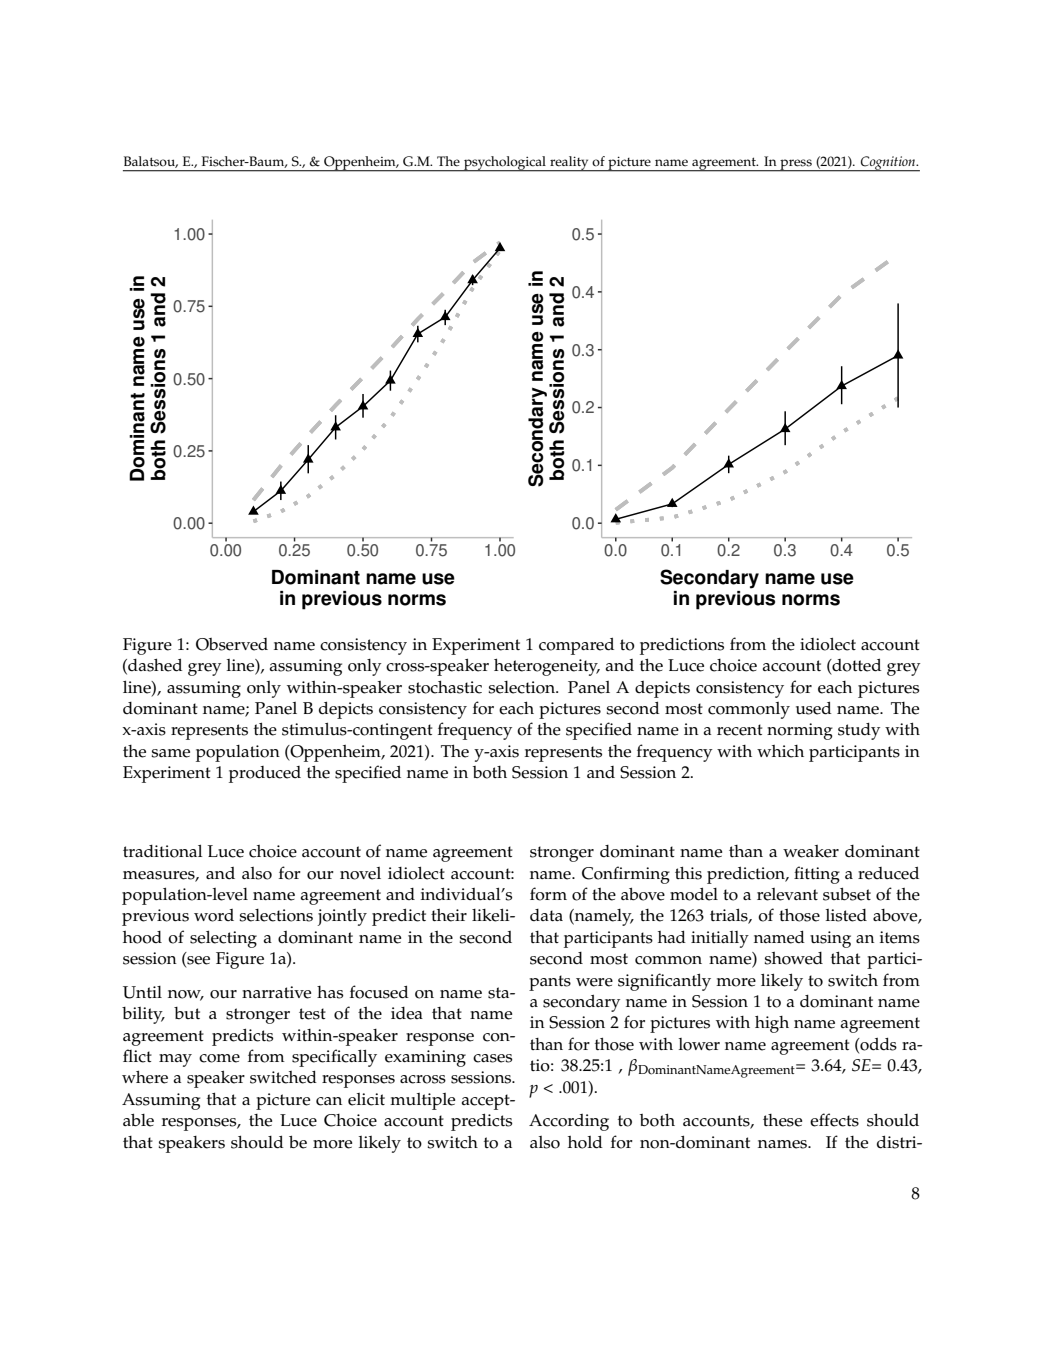 The width and height of the screenshot is (1044, 1351). What do you see at coordinates (170, 753) in the screenshot?
I see `same` at bounding box center [170, 753].
